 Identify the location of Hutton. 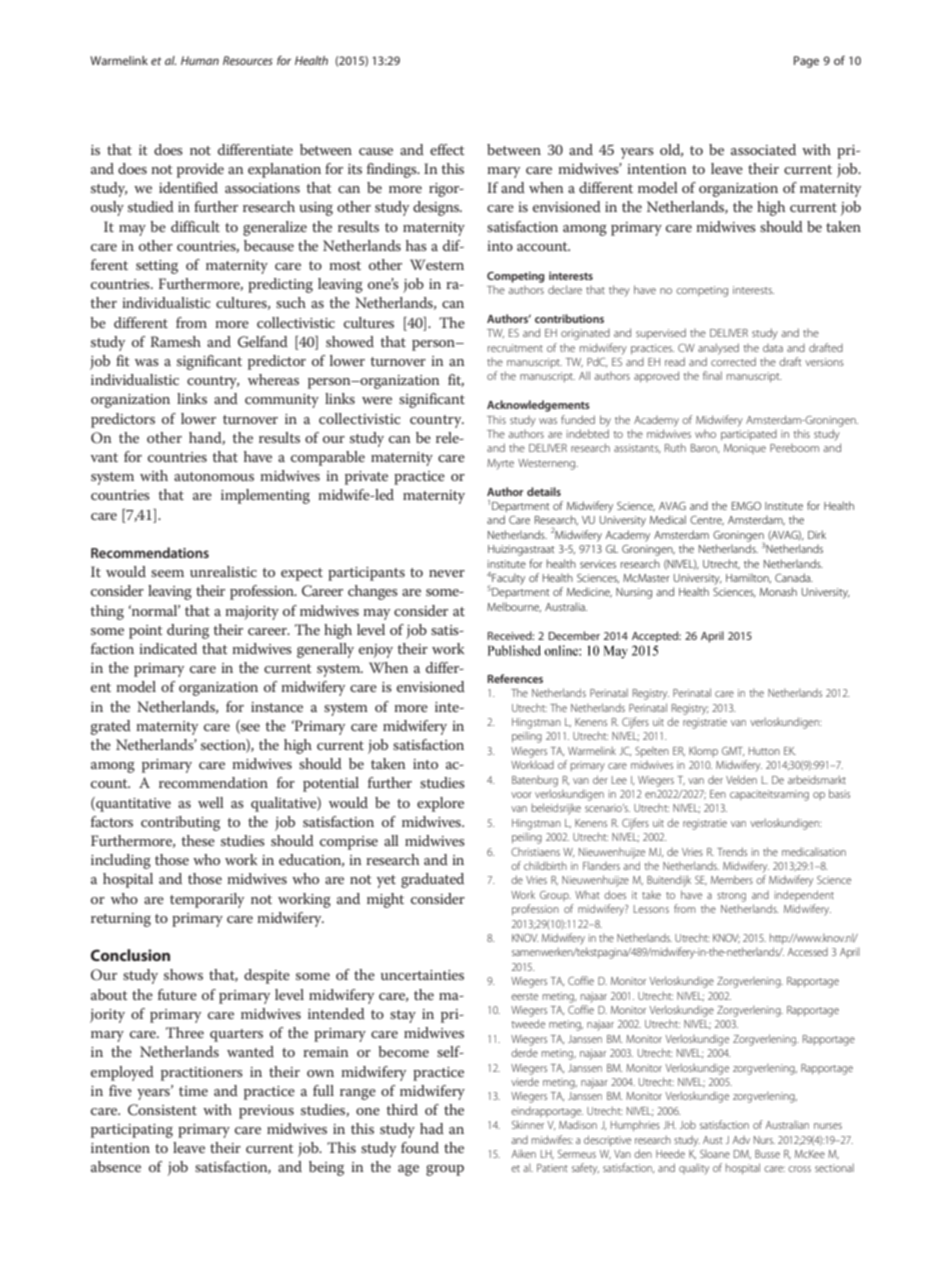
(764, 751).
